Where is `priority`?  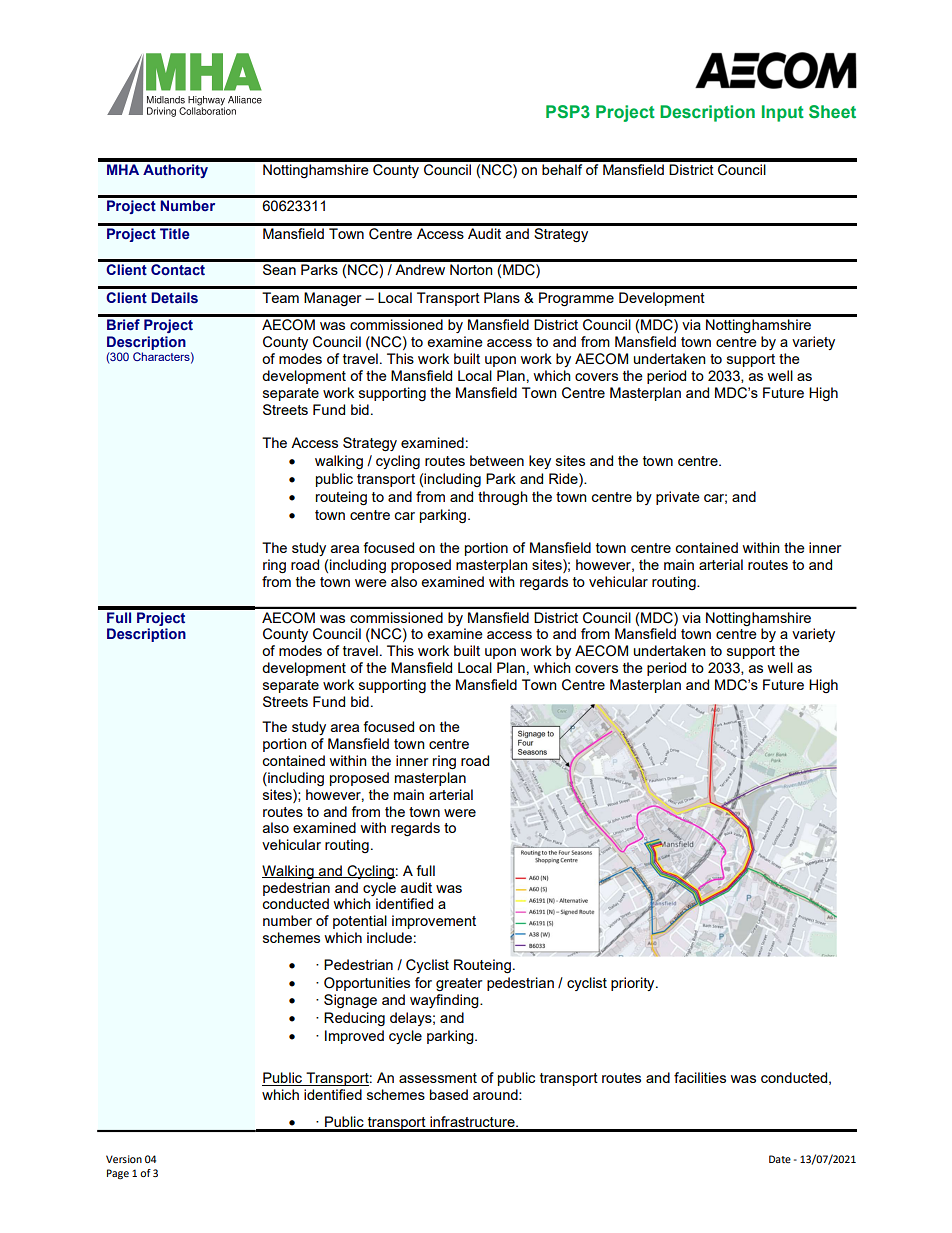 priority is located at coordinates (634, 984).
